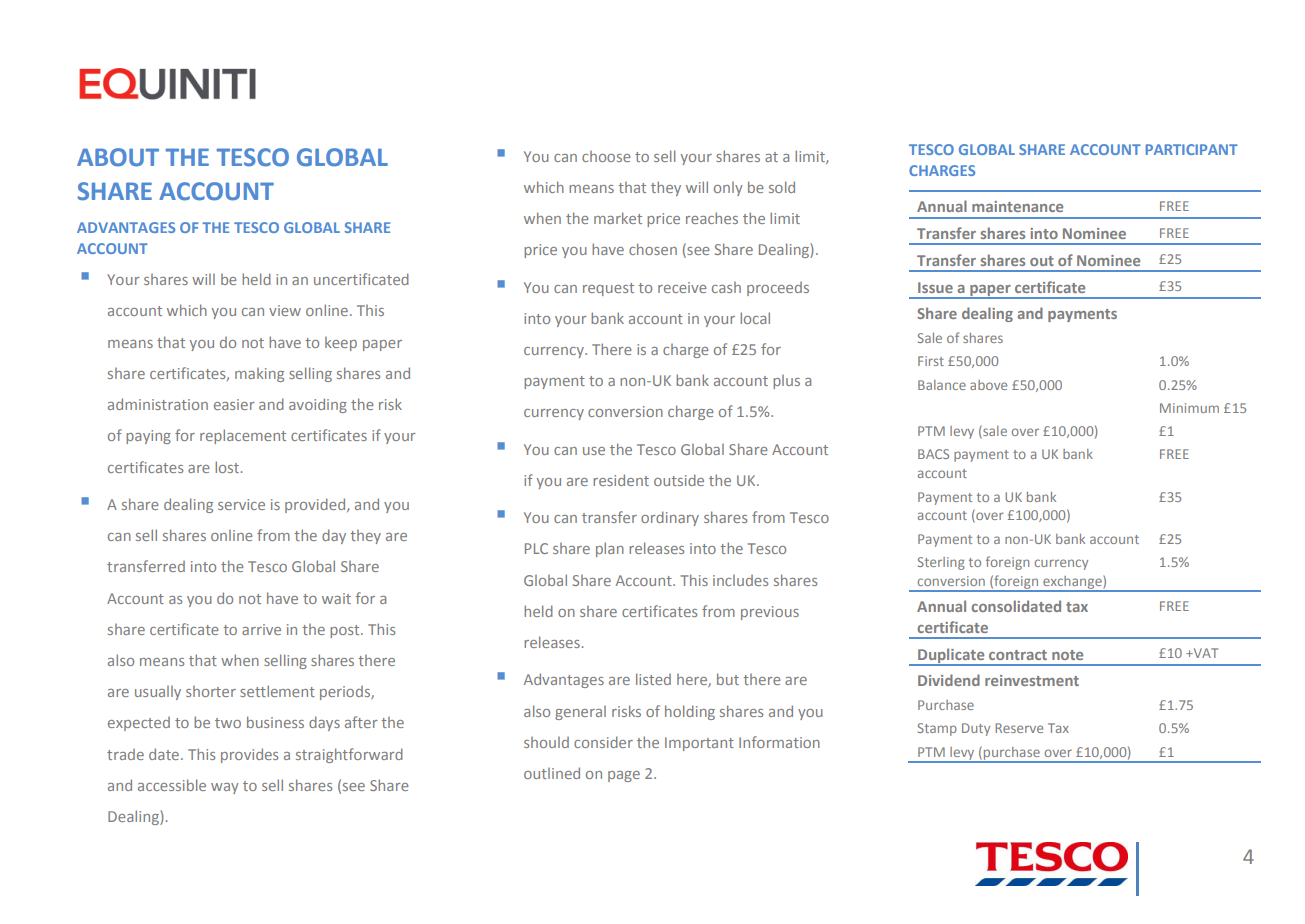 This screenshot has width=1305, height=924. Describe the element at coordinates (935, 287) in the screenshot. I see `Issue` at that location.
